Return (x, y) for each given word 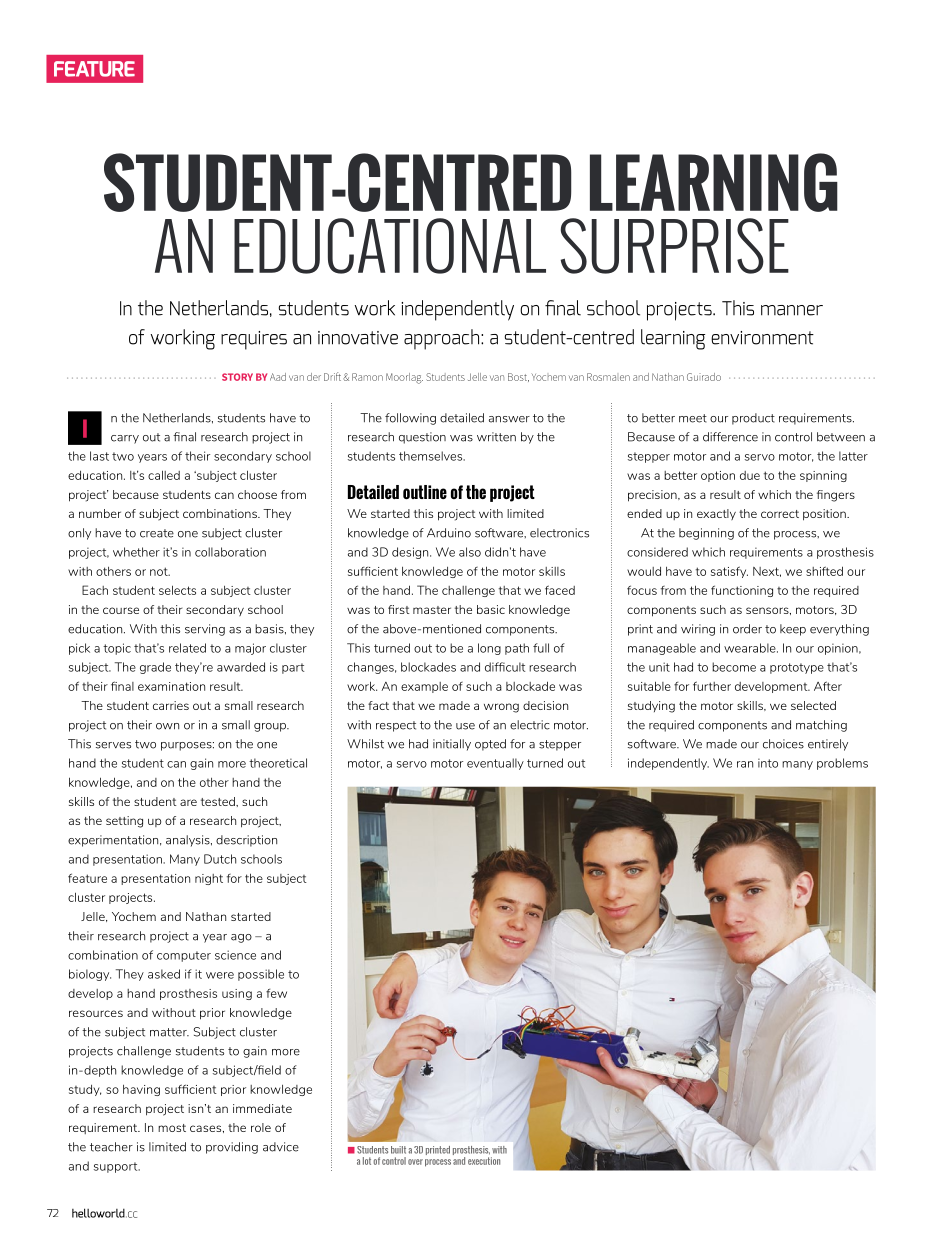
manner (792, 310)
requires (254, 340)
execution (484, 1161)
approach (443, 339)
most (172, 1128)
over (415, 1162)
